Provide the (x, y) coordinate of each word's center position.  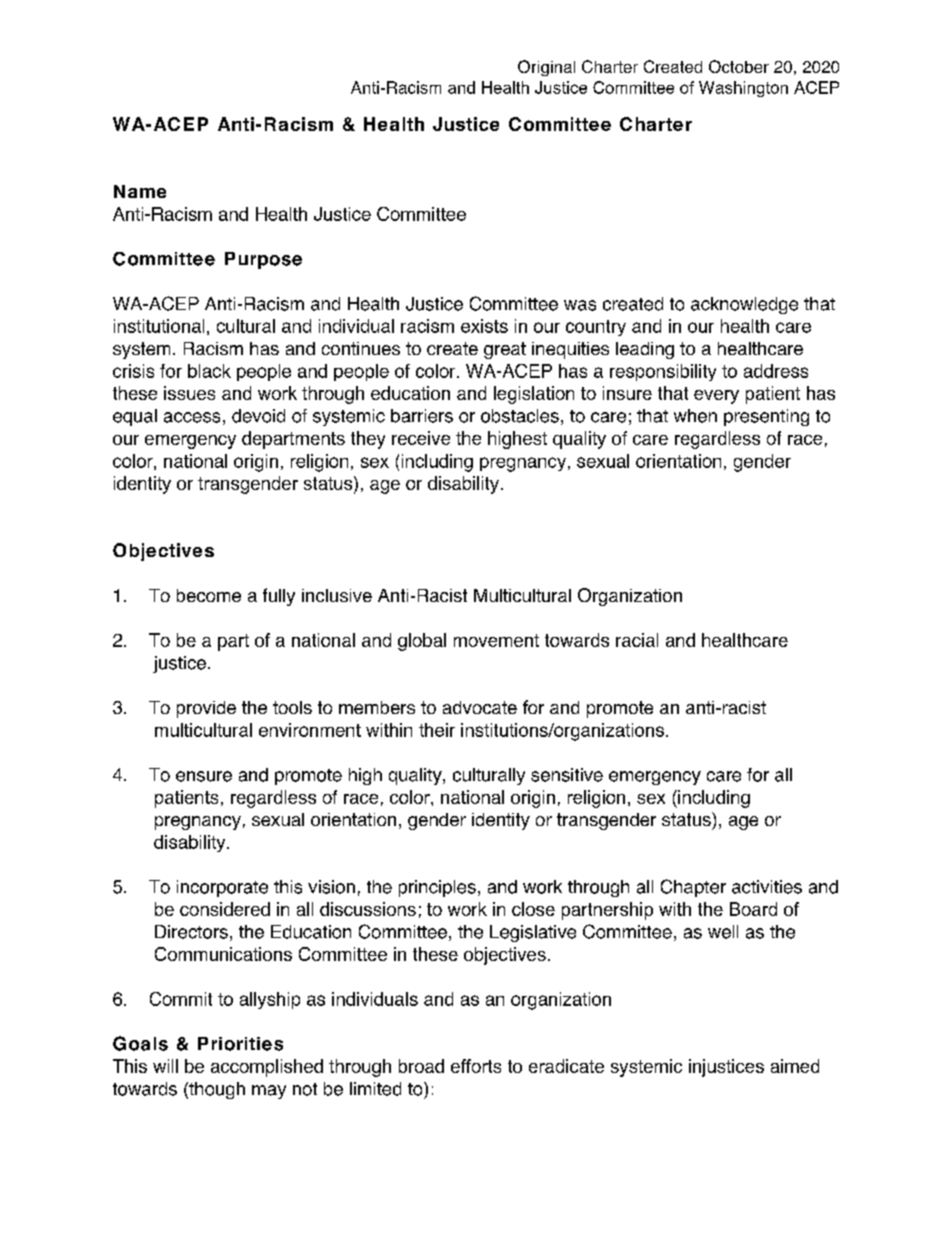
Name (140, 191)
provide (206, 709)
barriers (422, 416)
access (192, 417)
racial (637, 640)
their (437, 730)
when (695, 416)
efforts (476, 1066)
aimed (795, 1066)
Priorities (240, 1044)
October (739, 66)
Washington (743, 89)
